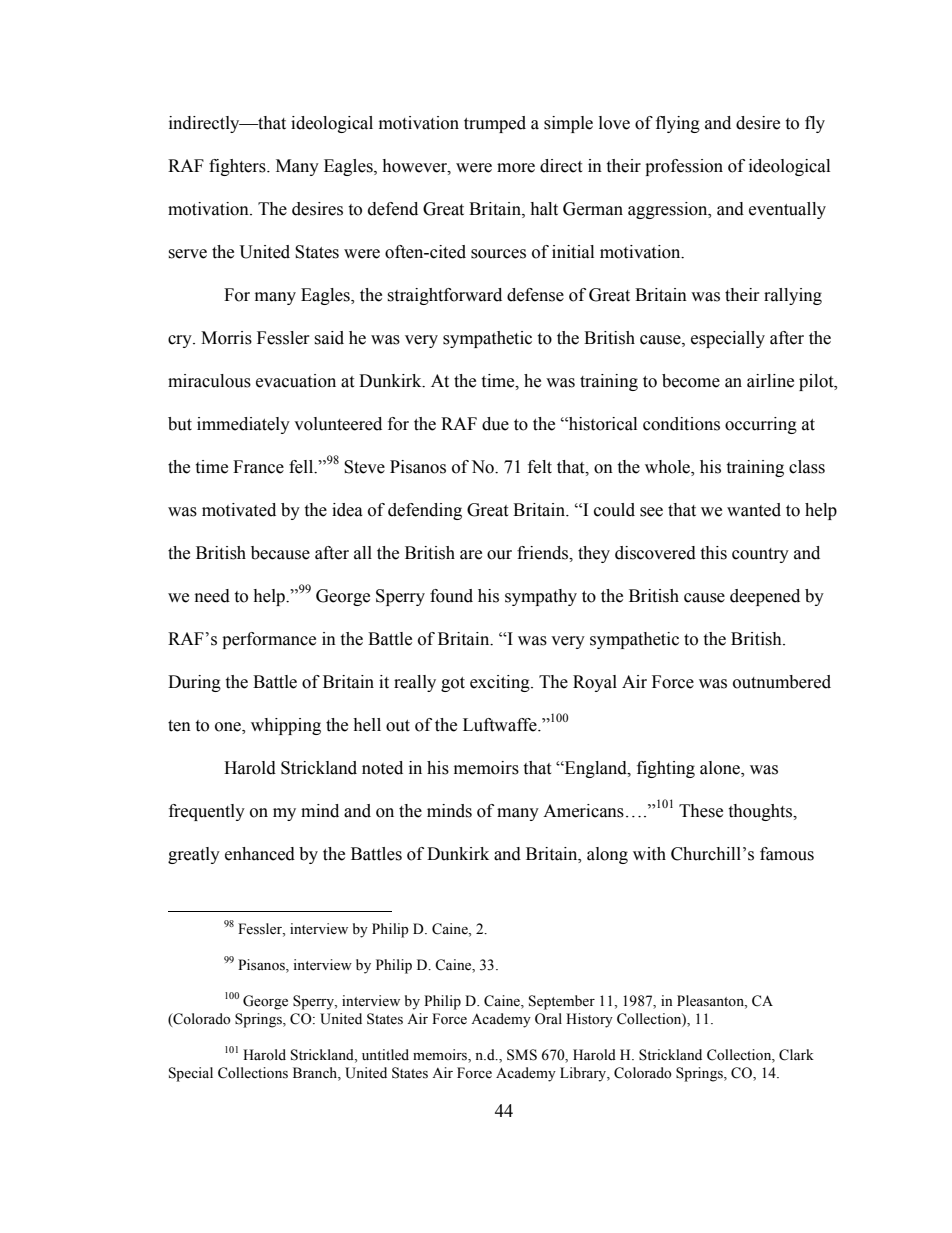 The image size is (952, 1233). What do you see at coordinates (721, 769) in the image?
I see `alone` at bounding box center [721, 769].
